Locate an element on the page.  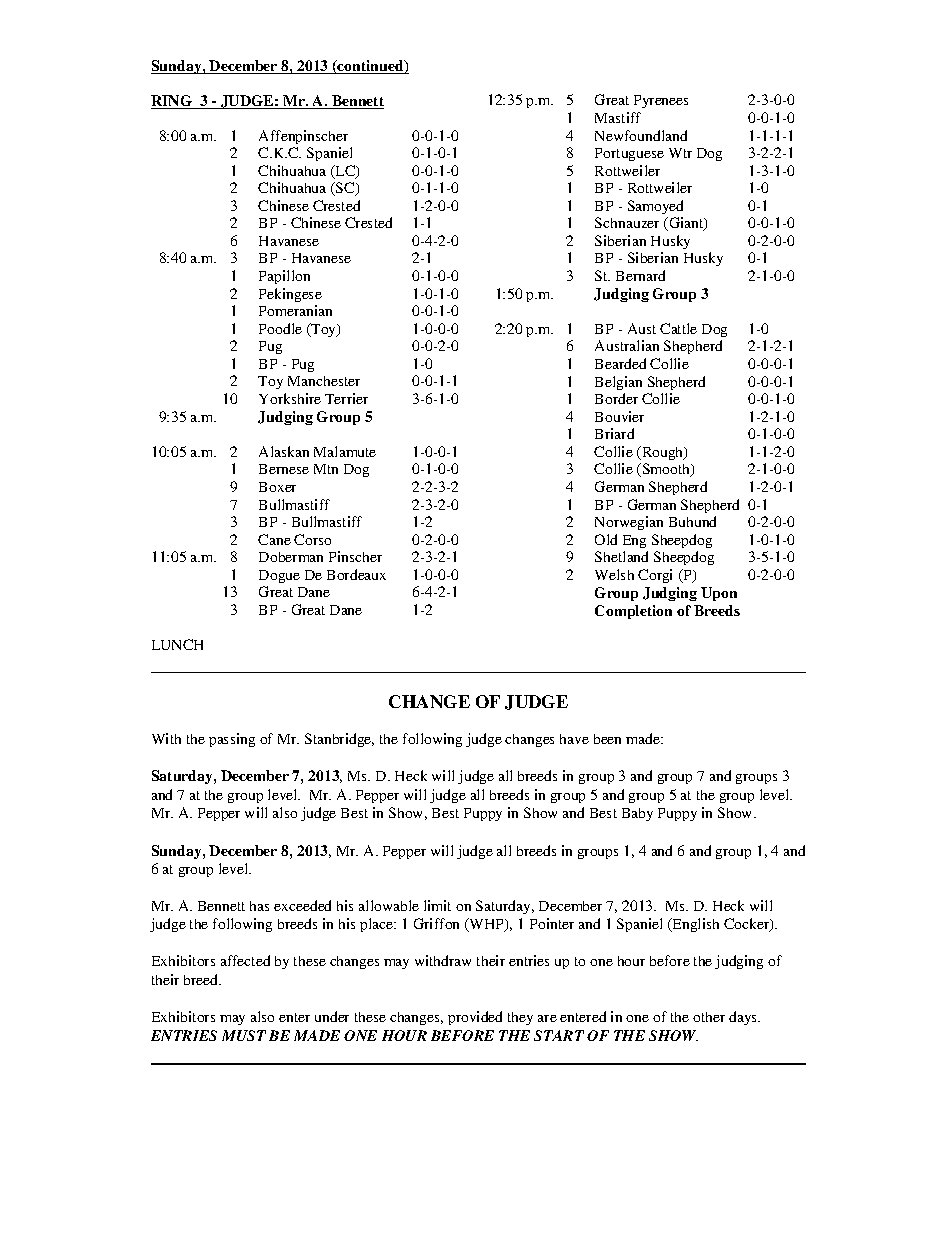
MUST is located at coordinates (244, 1035).
